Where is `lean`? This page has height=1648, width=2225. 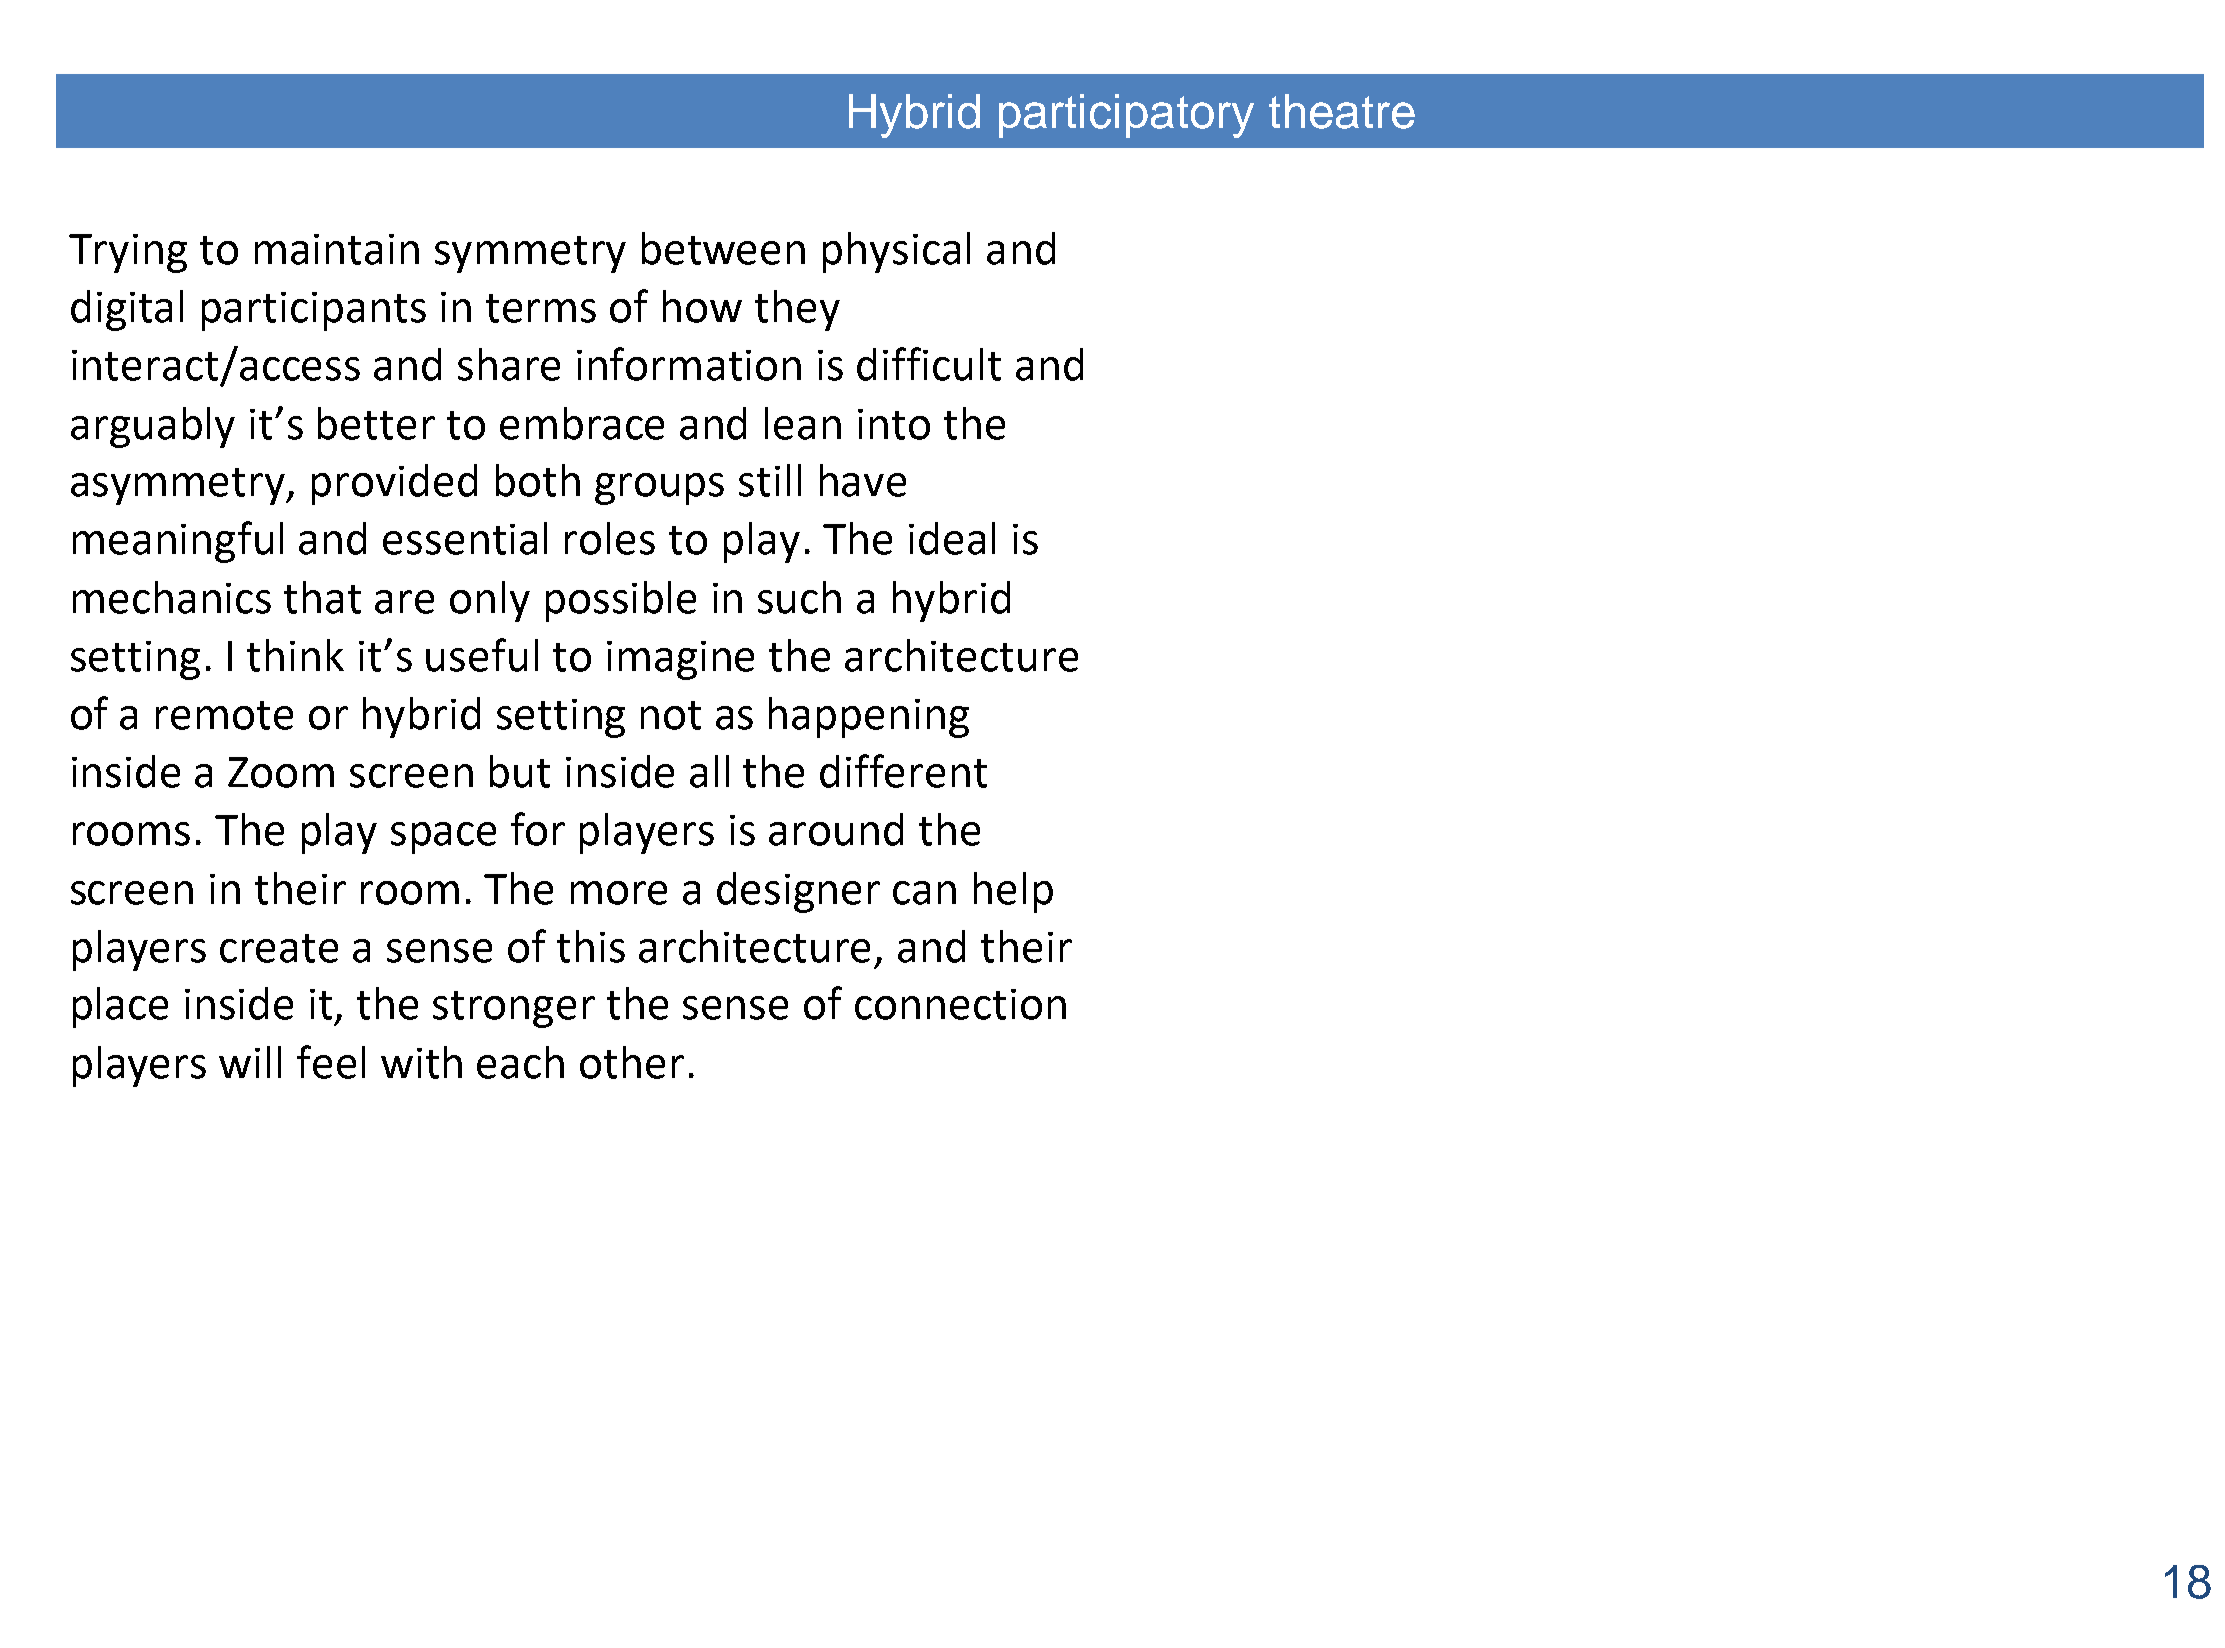
lean is located at coordinates (803, 423).
